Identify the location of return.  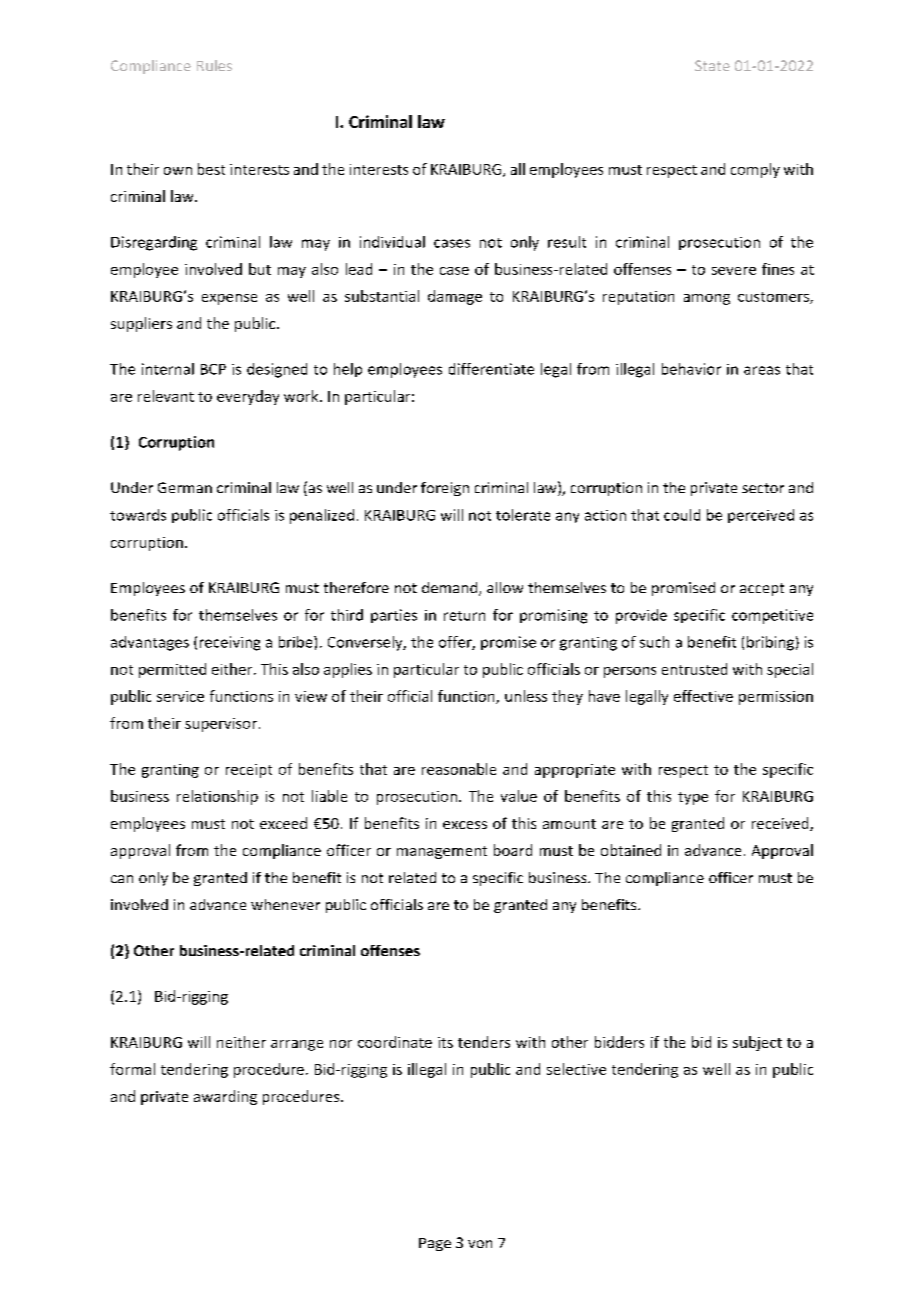
(464, 616).
